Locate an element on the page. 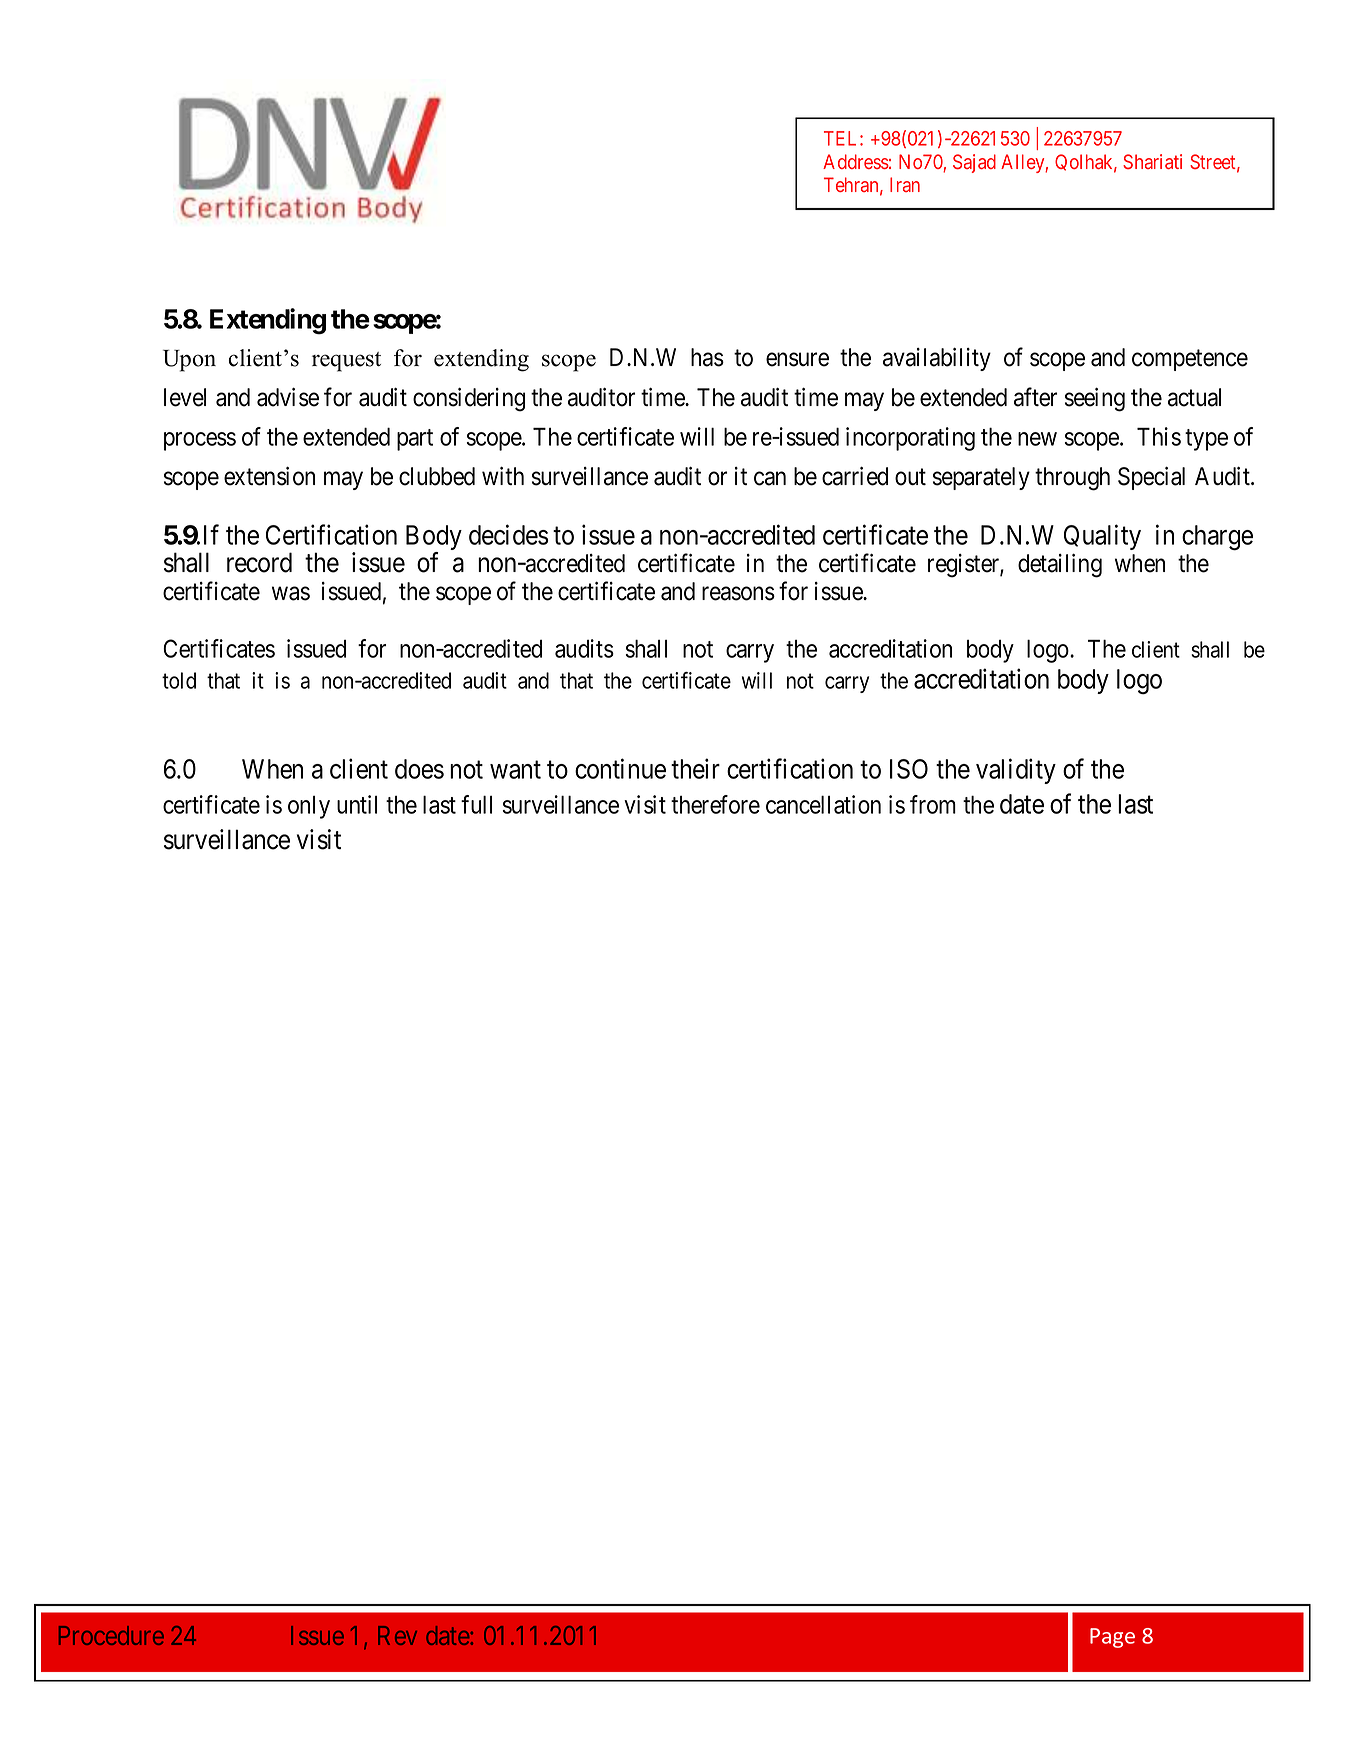 The width and height of the page is (1345, 1740). has is located at coordinates (707, 357).
